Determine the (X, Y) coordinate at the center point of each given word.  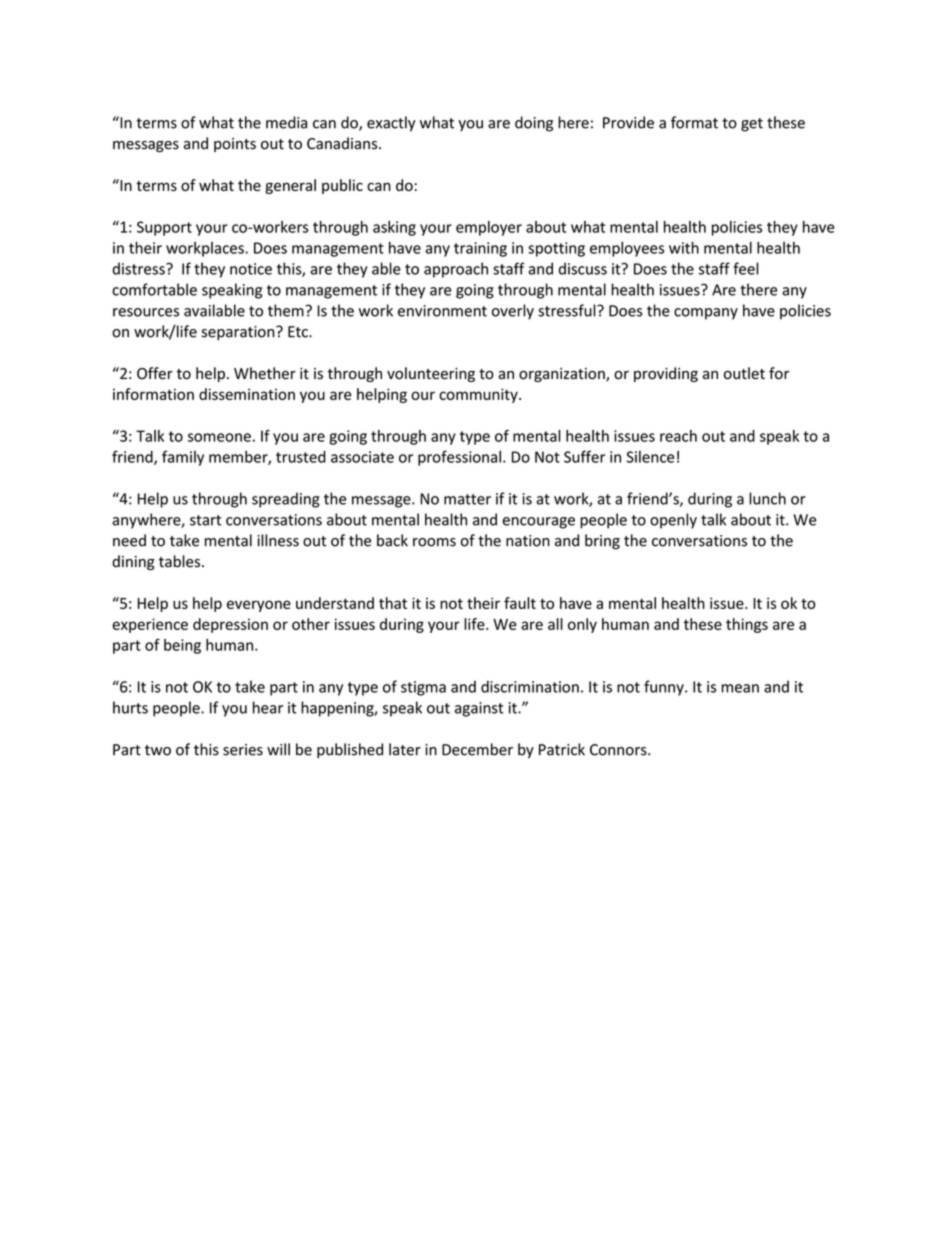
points (235, 145)
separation (239, 333)
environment (442, 311)
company (706, 314)
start (205, 520)
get (752, 125)
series (243, 750)
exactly (391, 124)
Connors (619, 750)
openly (673, 521)
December (477, 749)
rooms (434, 542)
